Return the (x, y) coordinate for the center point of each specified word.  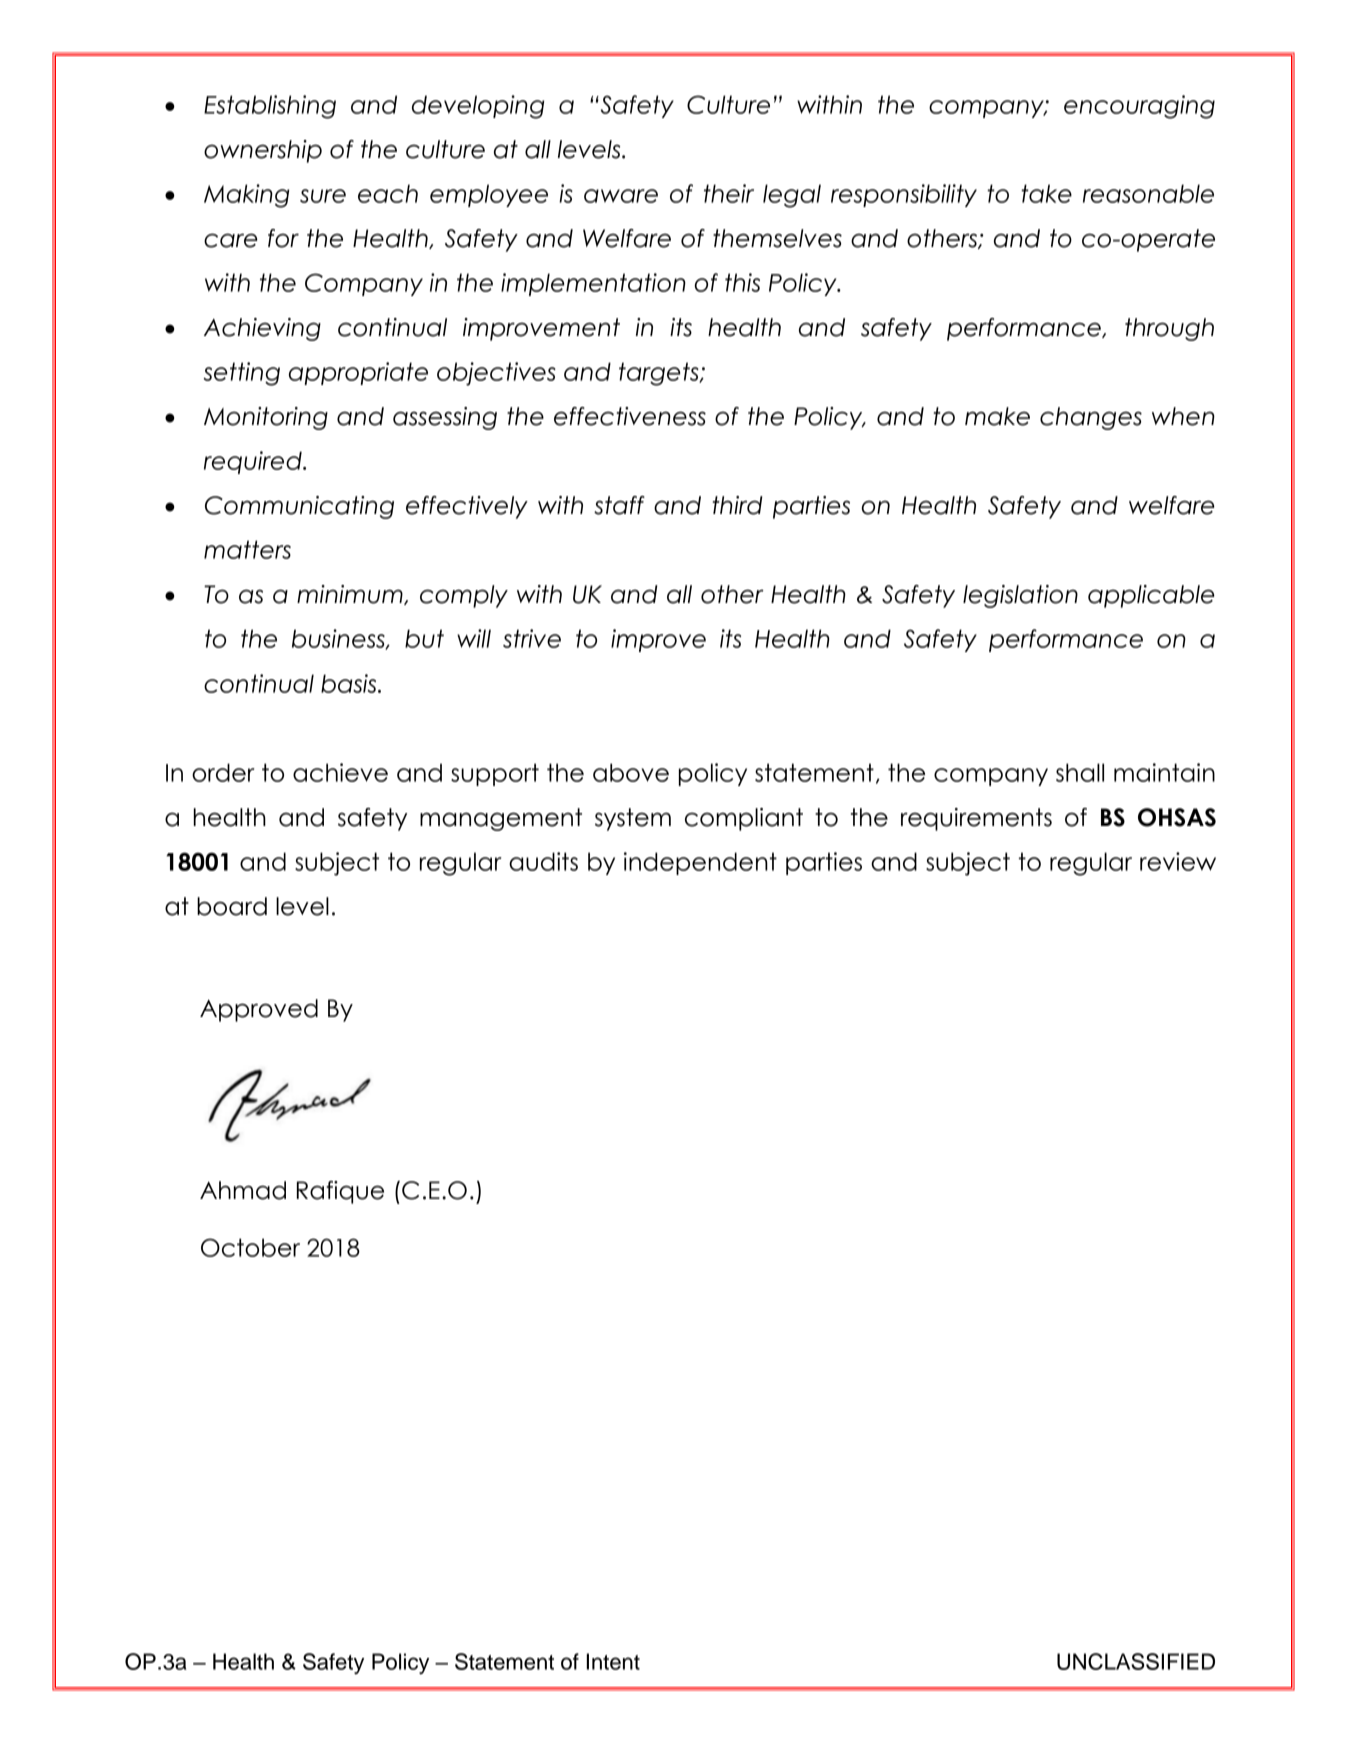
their (729, 193)
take (1046, 193)
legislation (1020, 596)
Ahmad (243, 1190)
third (738, 505)
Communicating (299, 507)
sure (323, 196)
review (1178, 861)
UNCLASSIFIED (1136, 1661)
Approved (259, 1010)
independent (700, 863)
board (232, 906)
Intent (613, 1661)
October (250, 1247)
